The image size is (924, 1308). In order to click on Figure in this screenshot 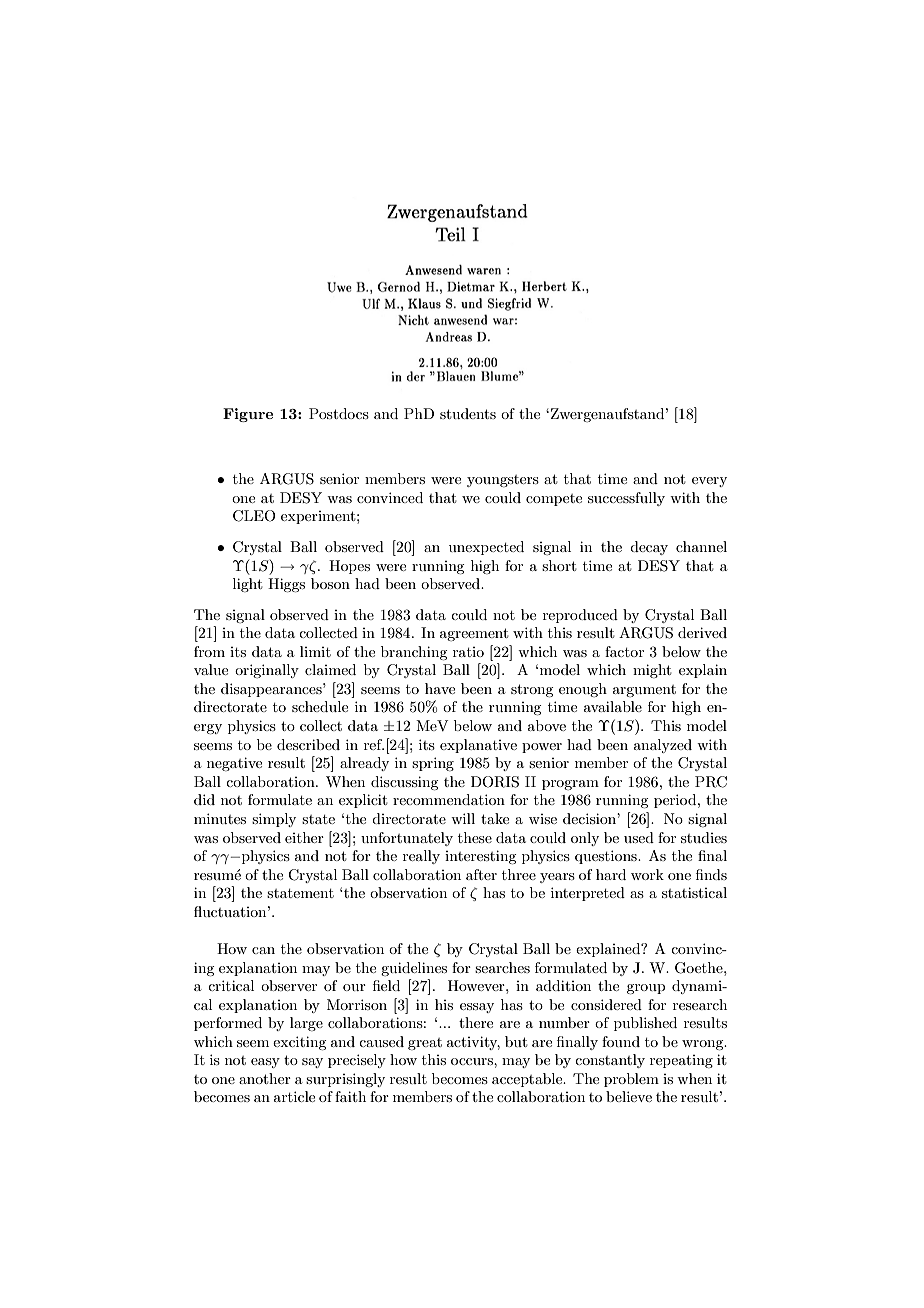, I will do `click(248, 415)`.
